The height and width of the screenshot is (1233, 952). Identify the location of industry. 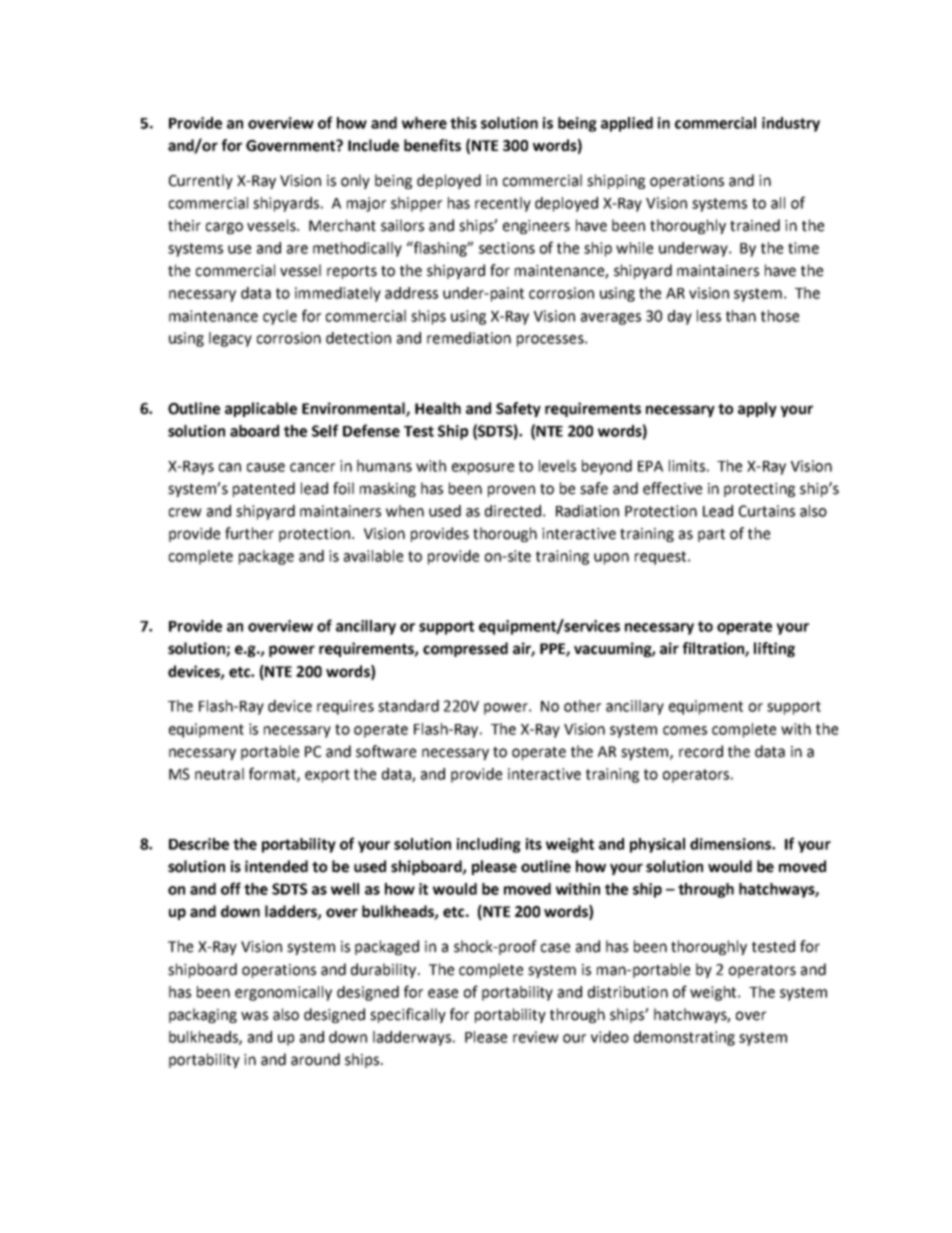
(791, 124).
